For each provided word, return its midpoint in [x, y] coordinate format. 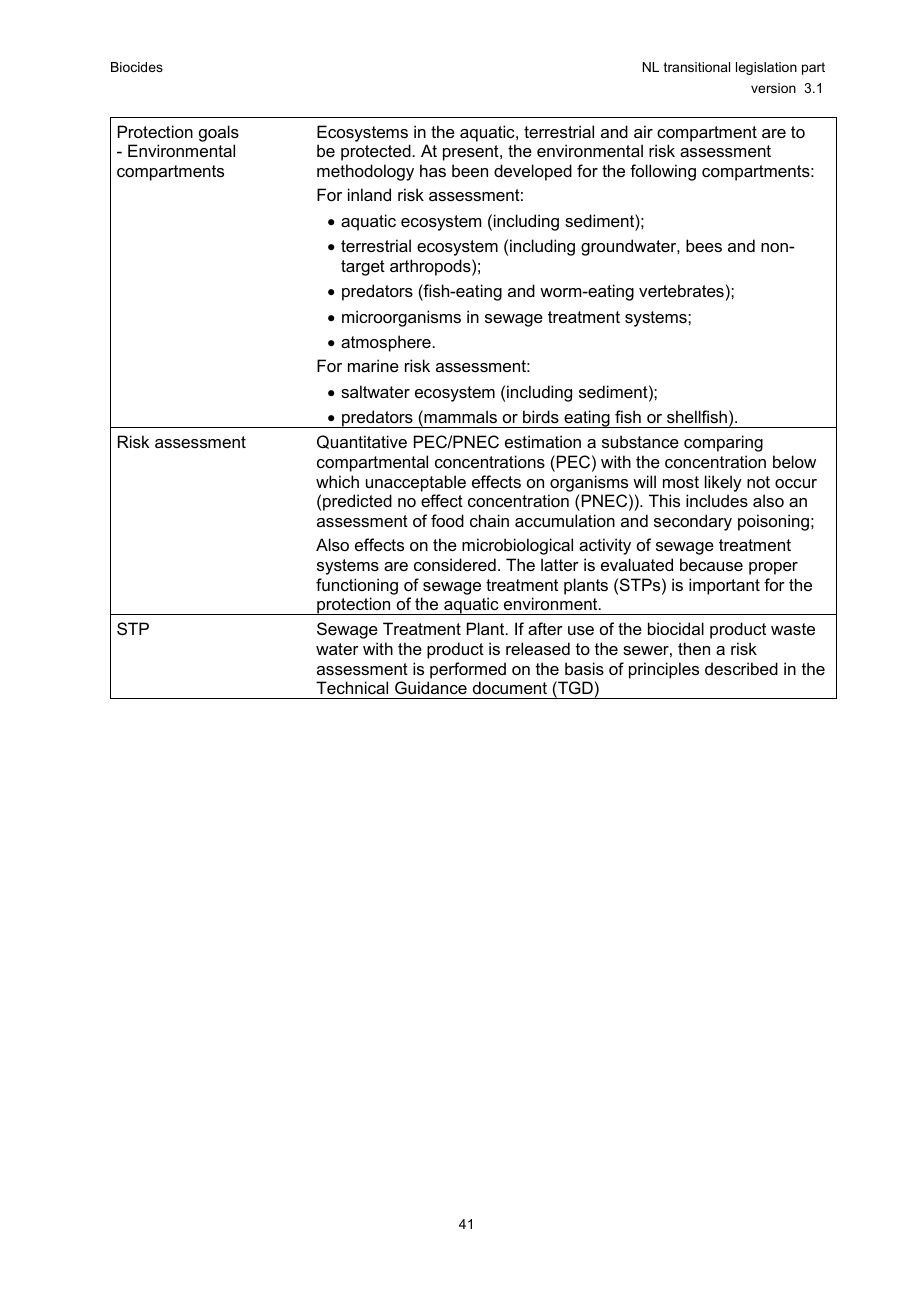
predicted [357, 502]
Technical [352, 687]
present [472, 153]
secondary [693, 522]
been [470, 170]
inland [369, 194]
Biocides [137, 67]
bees [704, 245]
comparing [723, 443]
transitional [697, 67]
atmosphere [386, 343]
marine [373, 365]
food [447, 520]
